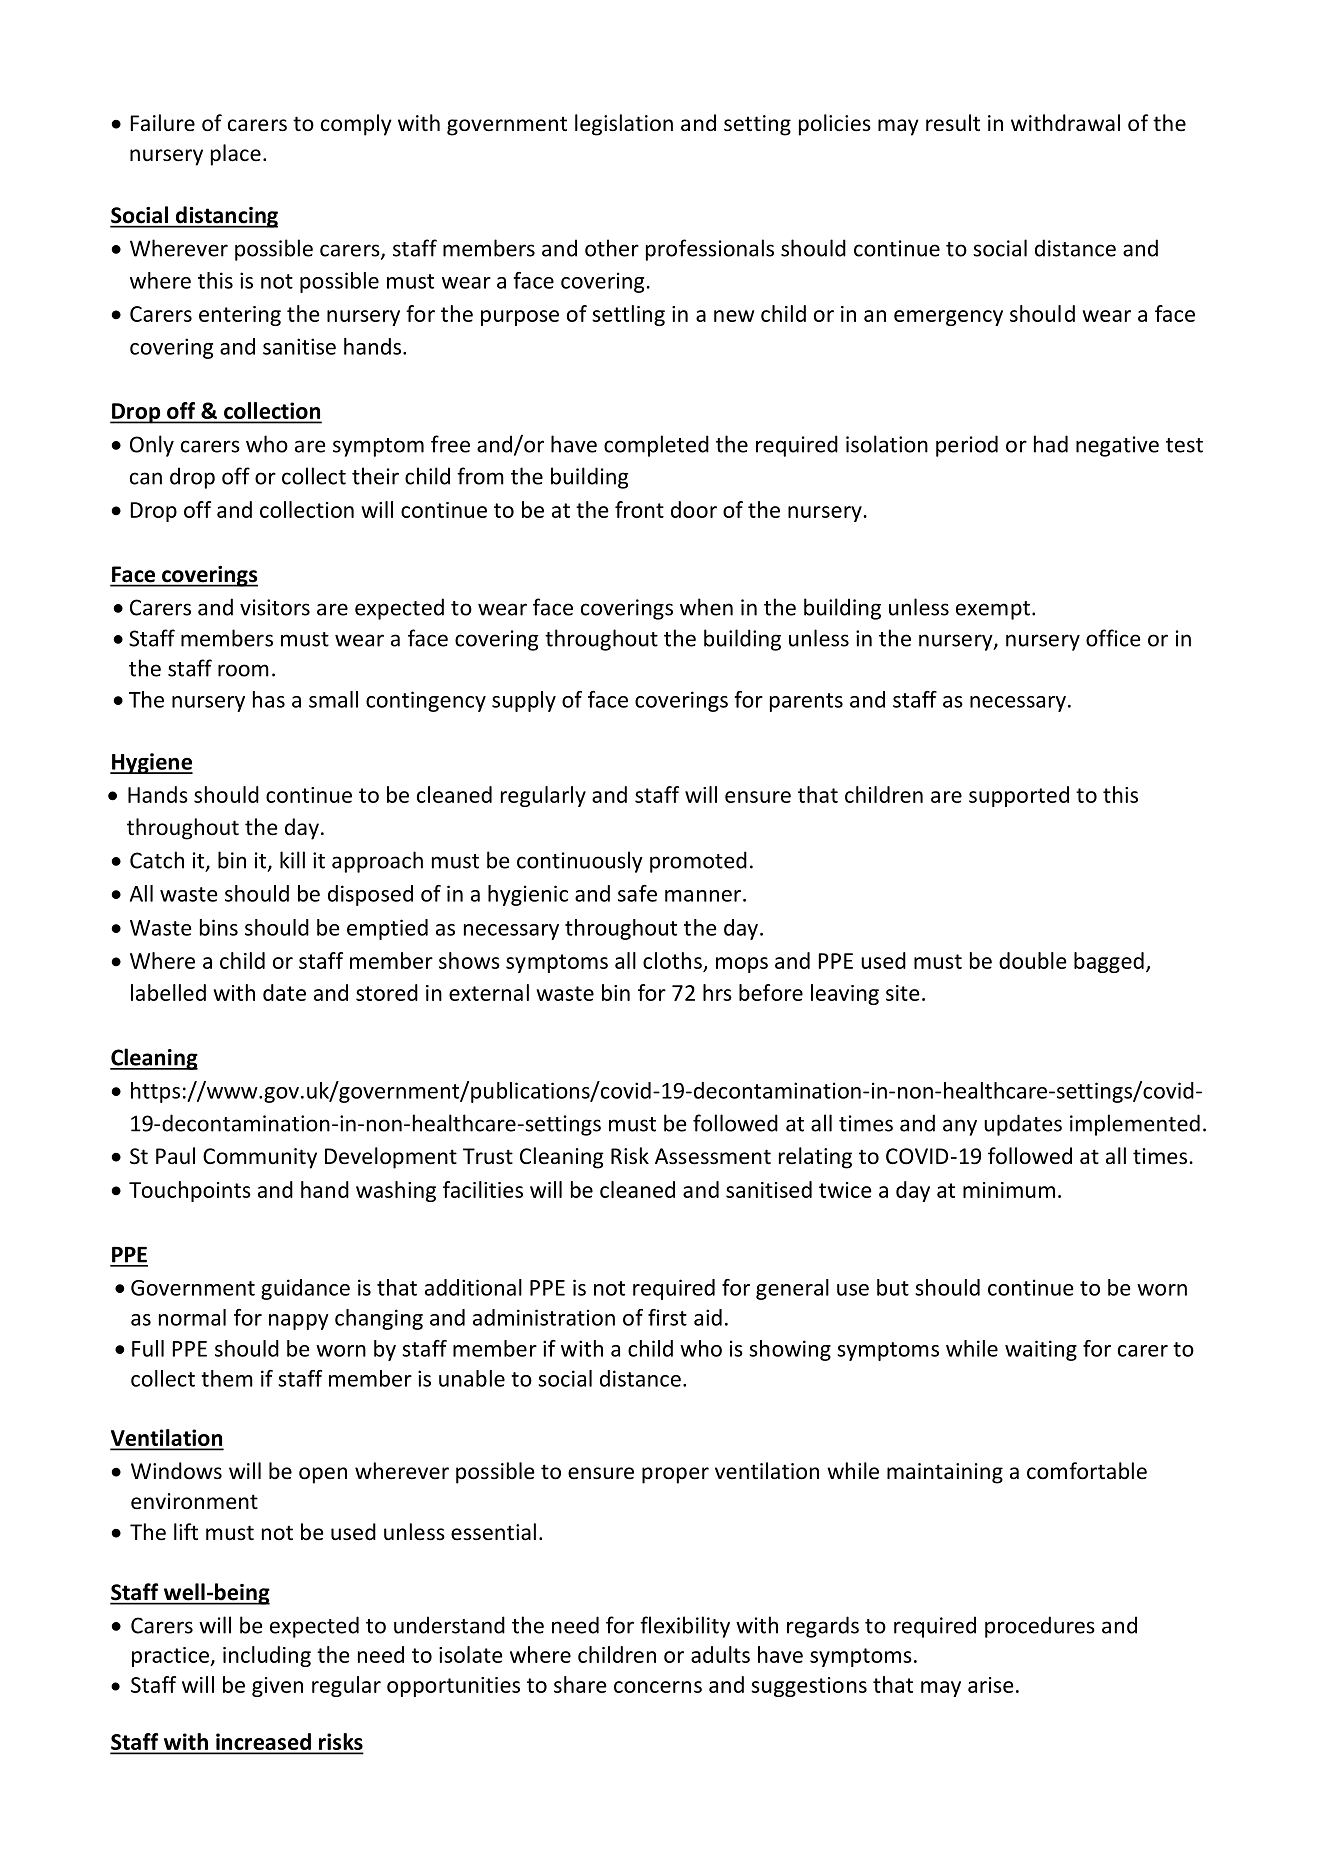 The width and height of the page is (1320, 1868). I want to click on place, so click(236, 155).
